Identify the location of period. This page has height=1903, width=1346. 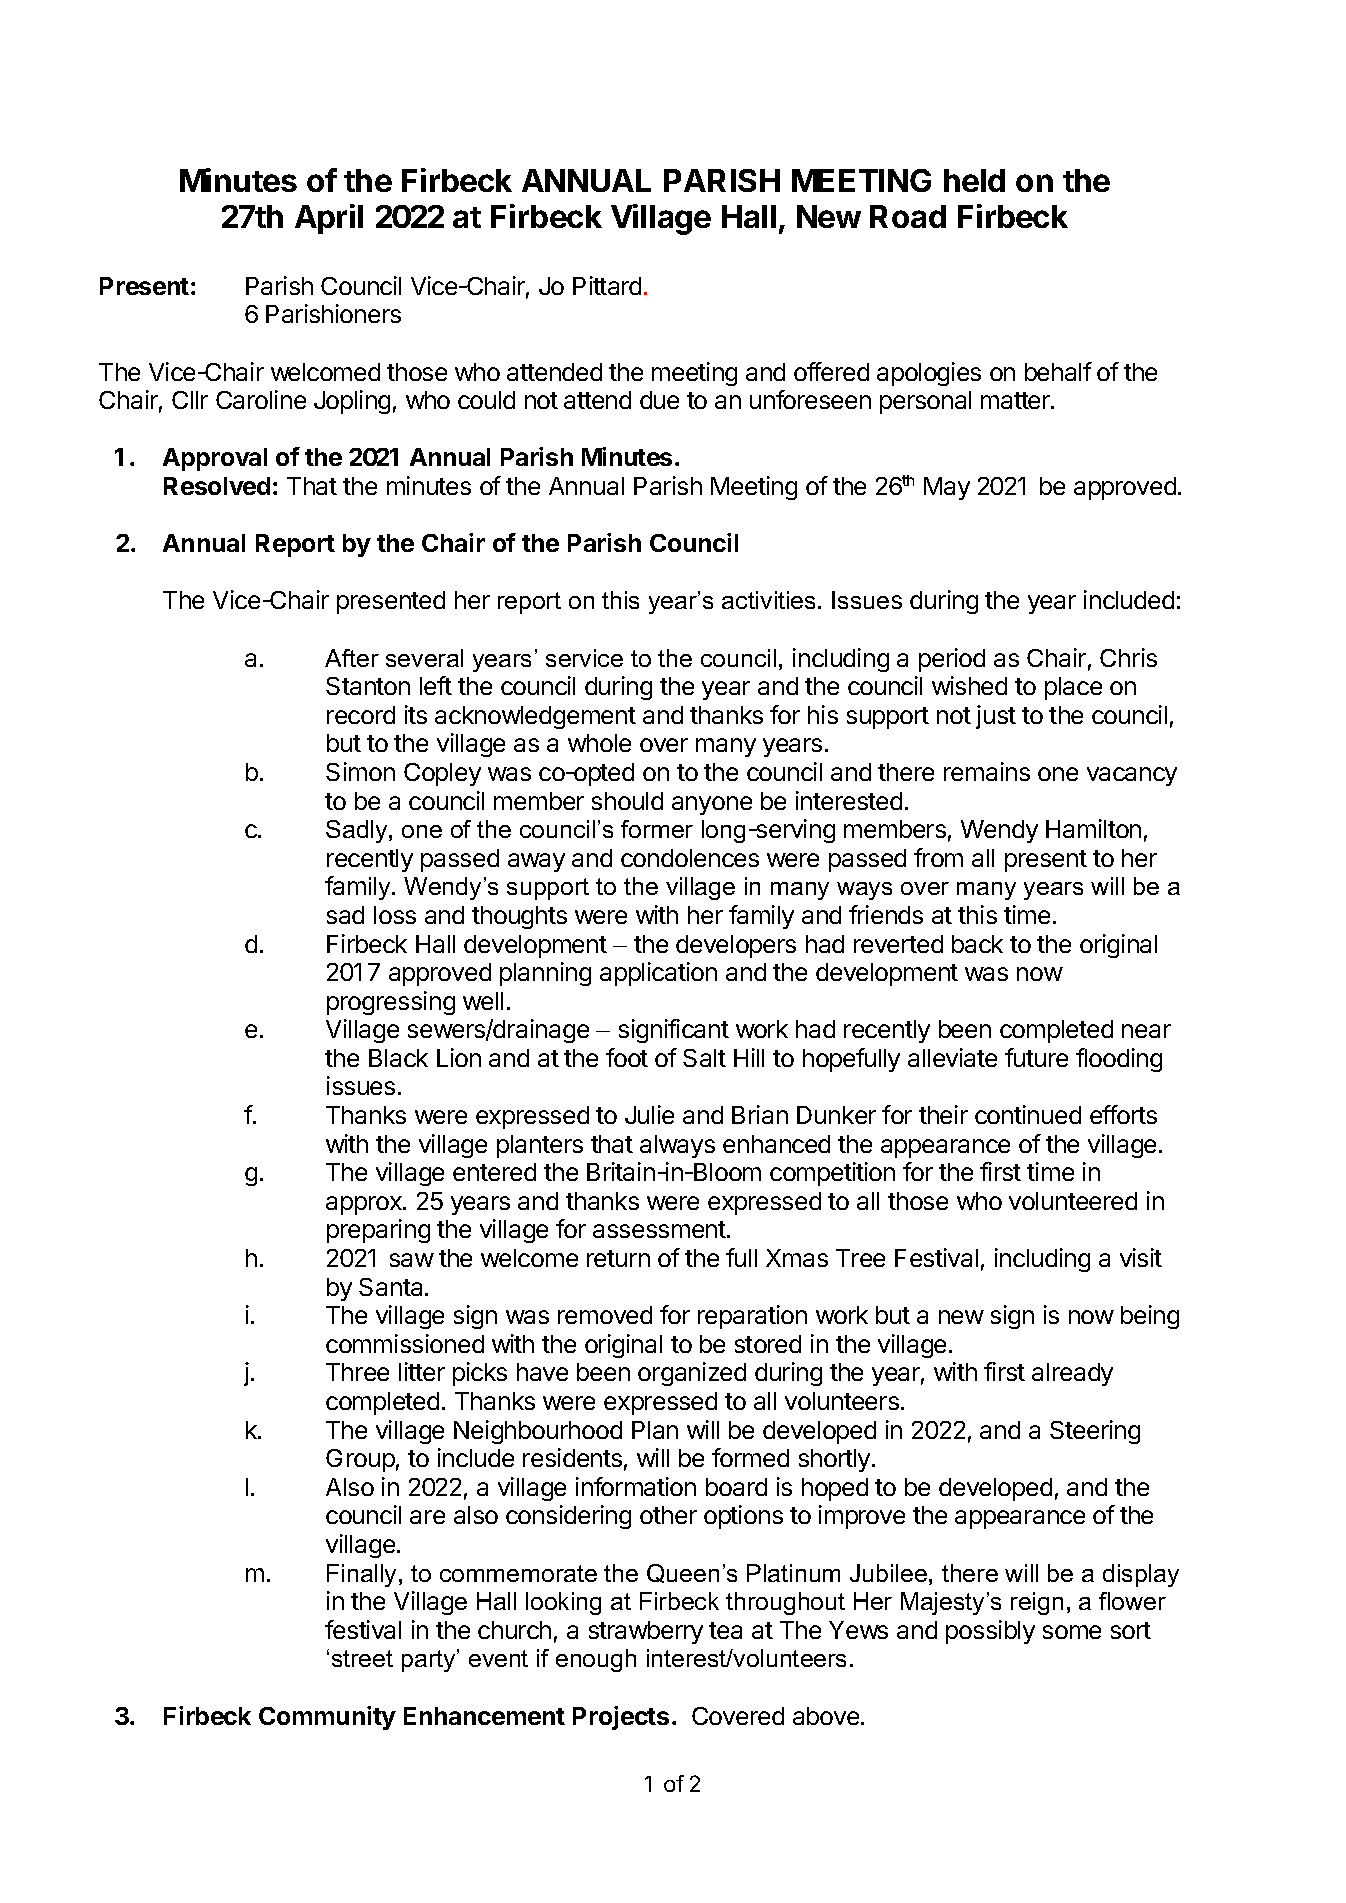
(952, 660).
